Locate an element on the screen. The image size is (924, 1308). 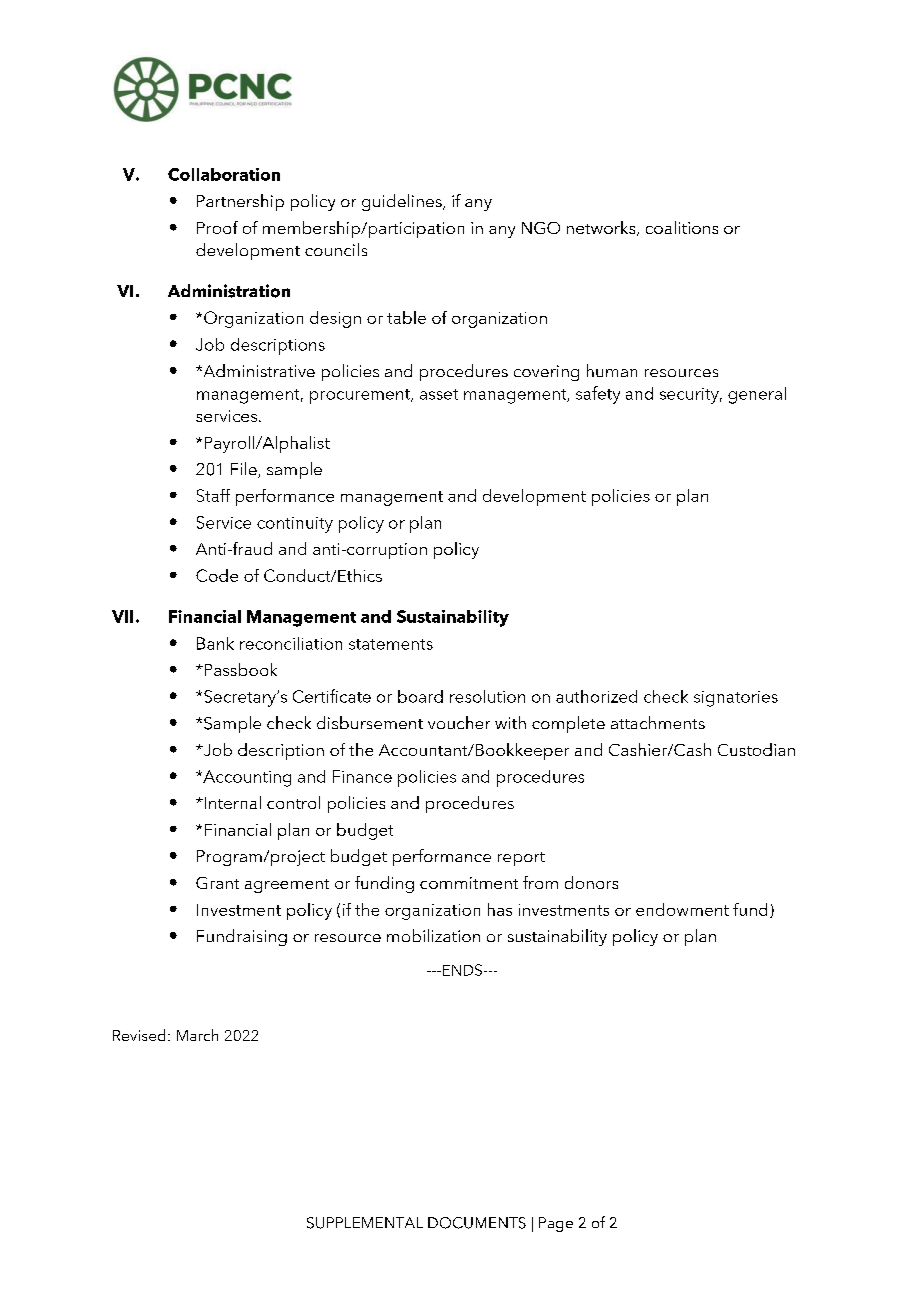
SUPPLEMENTAL is located at coordinates (365, 1223).
